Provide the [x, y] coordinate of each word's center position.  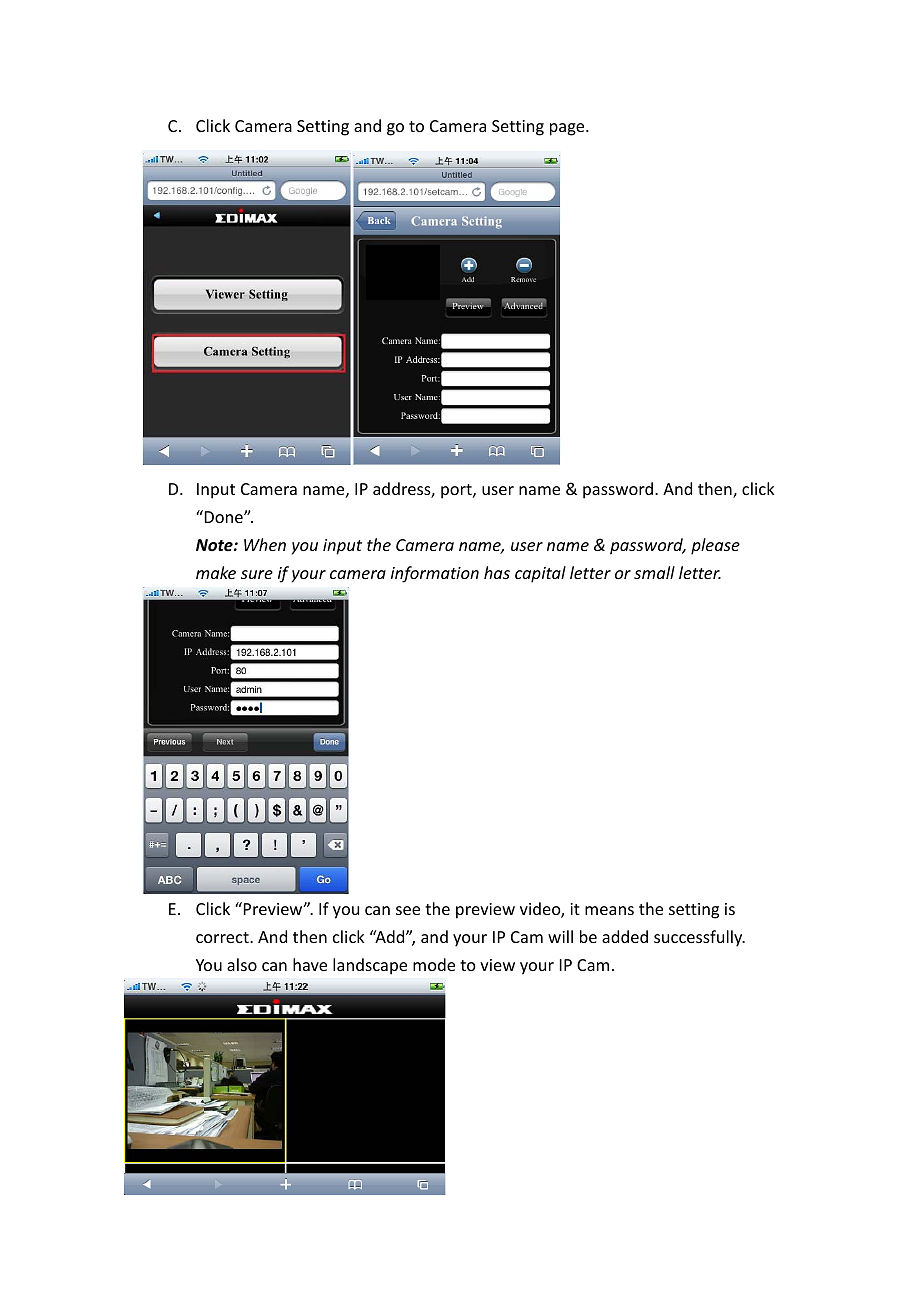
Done [223, 516]
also [242, 964]
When [265, 544]
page [568, 129]
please [715, 546]
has [497, 572]
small [654, 572]
